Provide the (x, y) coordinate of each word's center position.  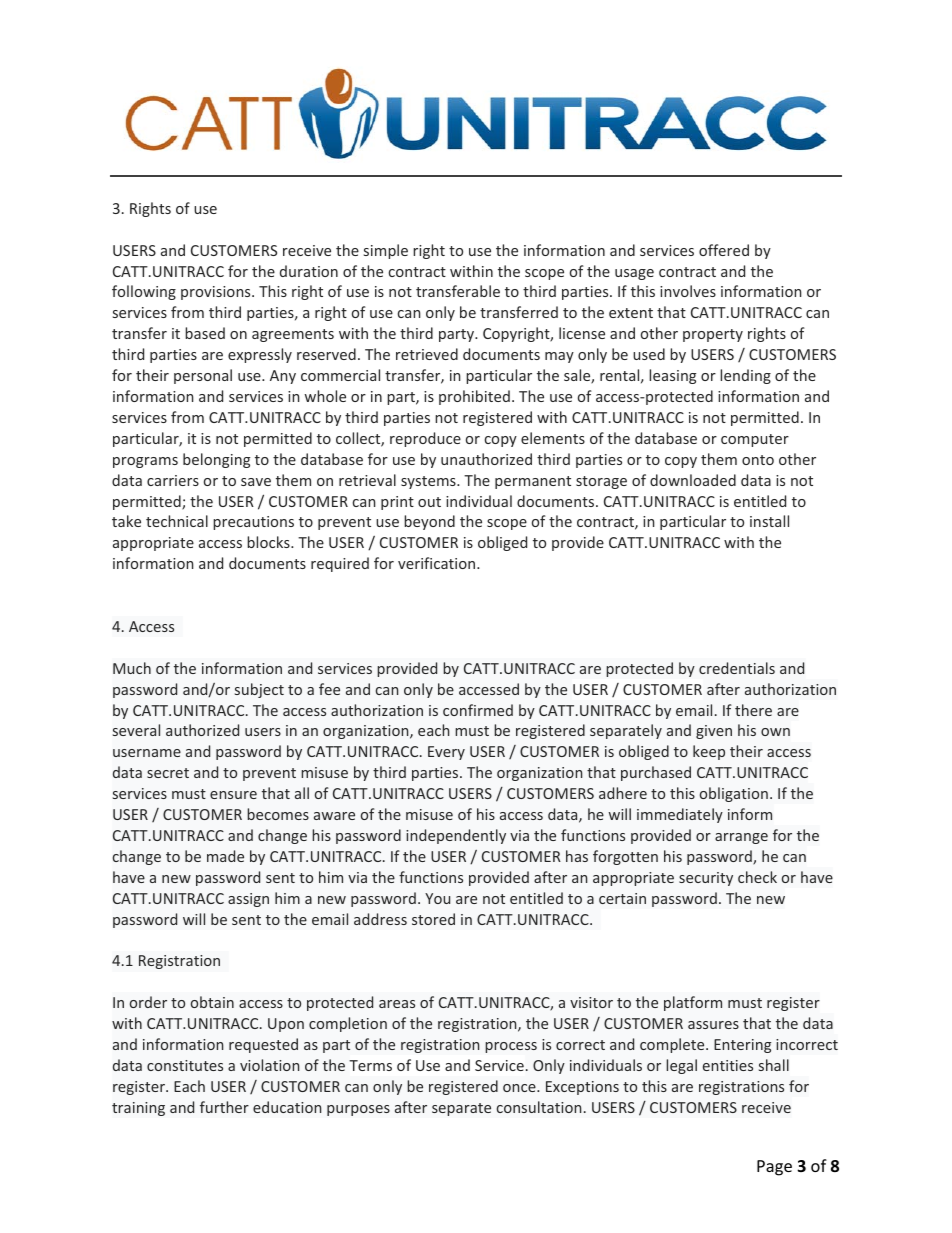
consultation (539, 1107)
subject (259, 690)
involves (688, 291)
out (429, 502)
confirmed (478, 710)
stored (433, 919)
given (714, 732)
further (224, 1107)
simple (386, 251)
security (706, 879)
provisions (217, 293)
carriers (173, 480)
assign (248, 900)
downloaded (693, 480)
